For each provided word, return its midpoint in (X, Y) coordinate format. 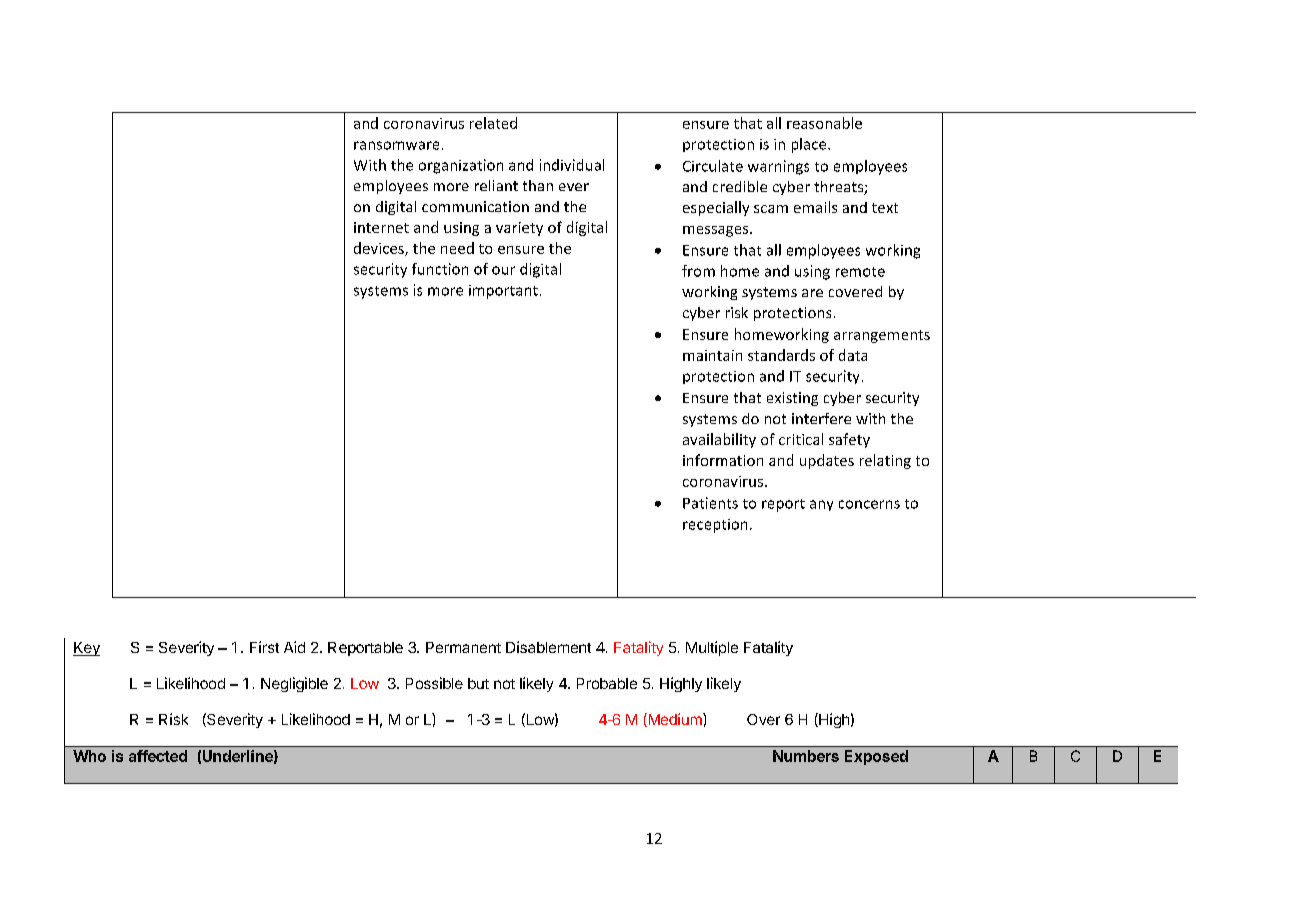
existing (792, 399)
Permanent (463, 647)
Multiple (712, 648)
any (821, 505)
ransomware (396, 145)
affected (158, 756)
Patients (710, 503)
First (264, 647)
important (503, 292)
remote (860, 272)
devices (380, 249)
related (493, 123)
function (440, 269)
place (810, 145)
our (503, 270)
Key (86, 649)
